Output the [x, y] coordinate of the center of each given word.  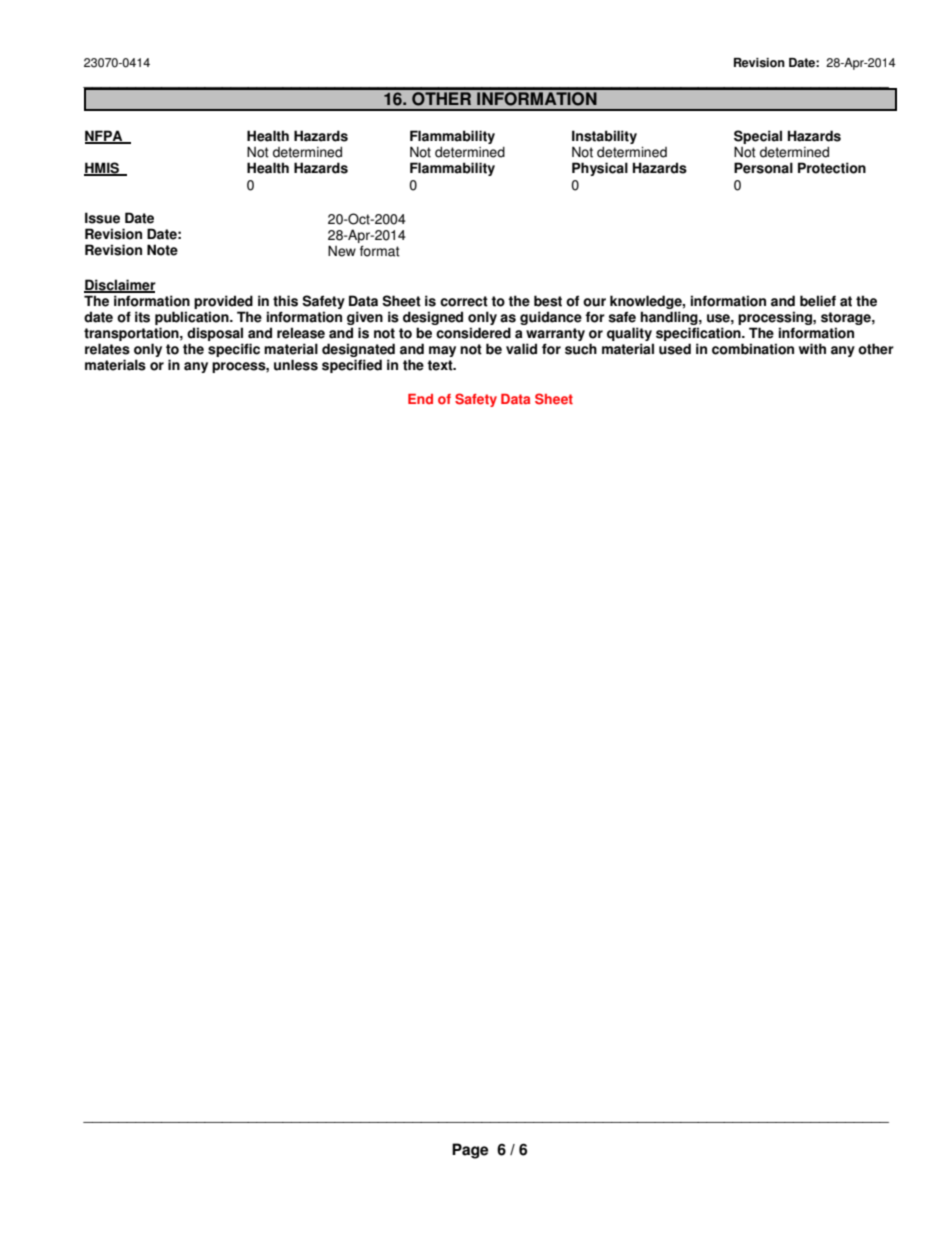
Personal [763, 168]
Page [470, 1151]
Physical [600, 169]
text [441, 365]
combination [753, 349]
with [812, 349]
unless [296, 365]
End [420, 399]
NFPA [105, 136]
